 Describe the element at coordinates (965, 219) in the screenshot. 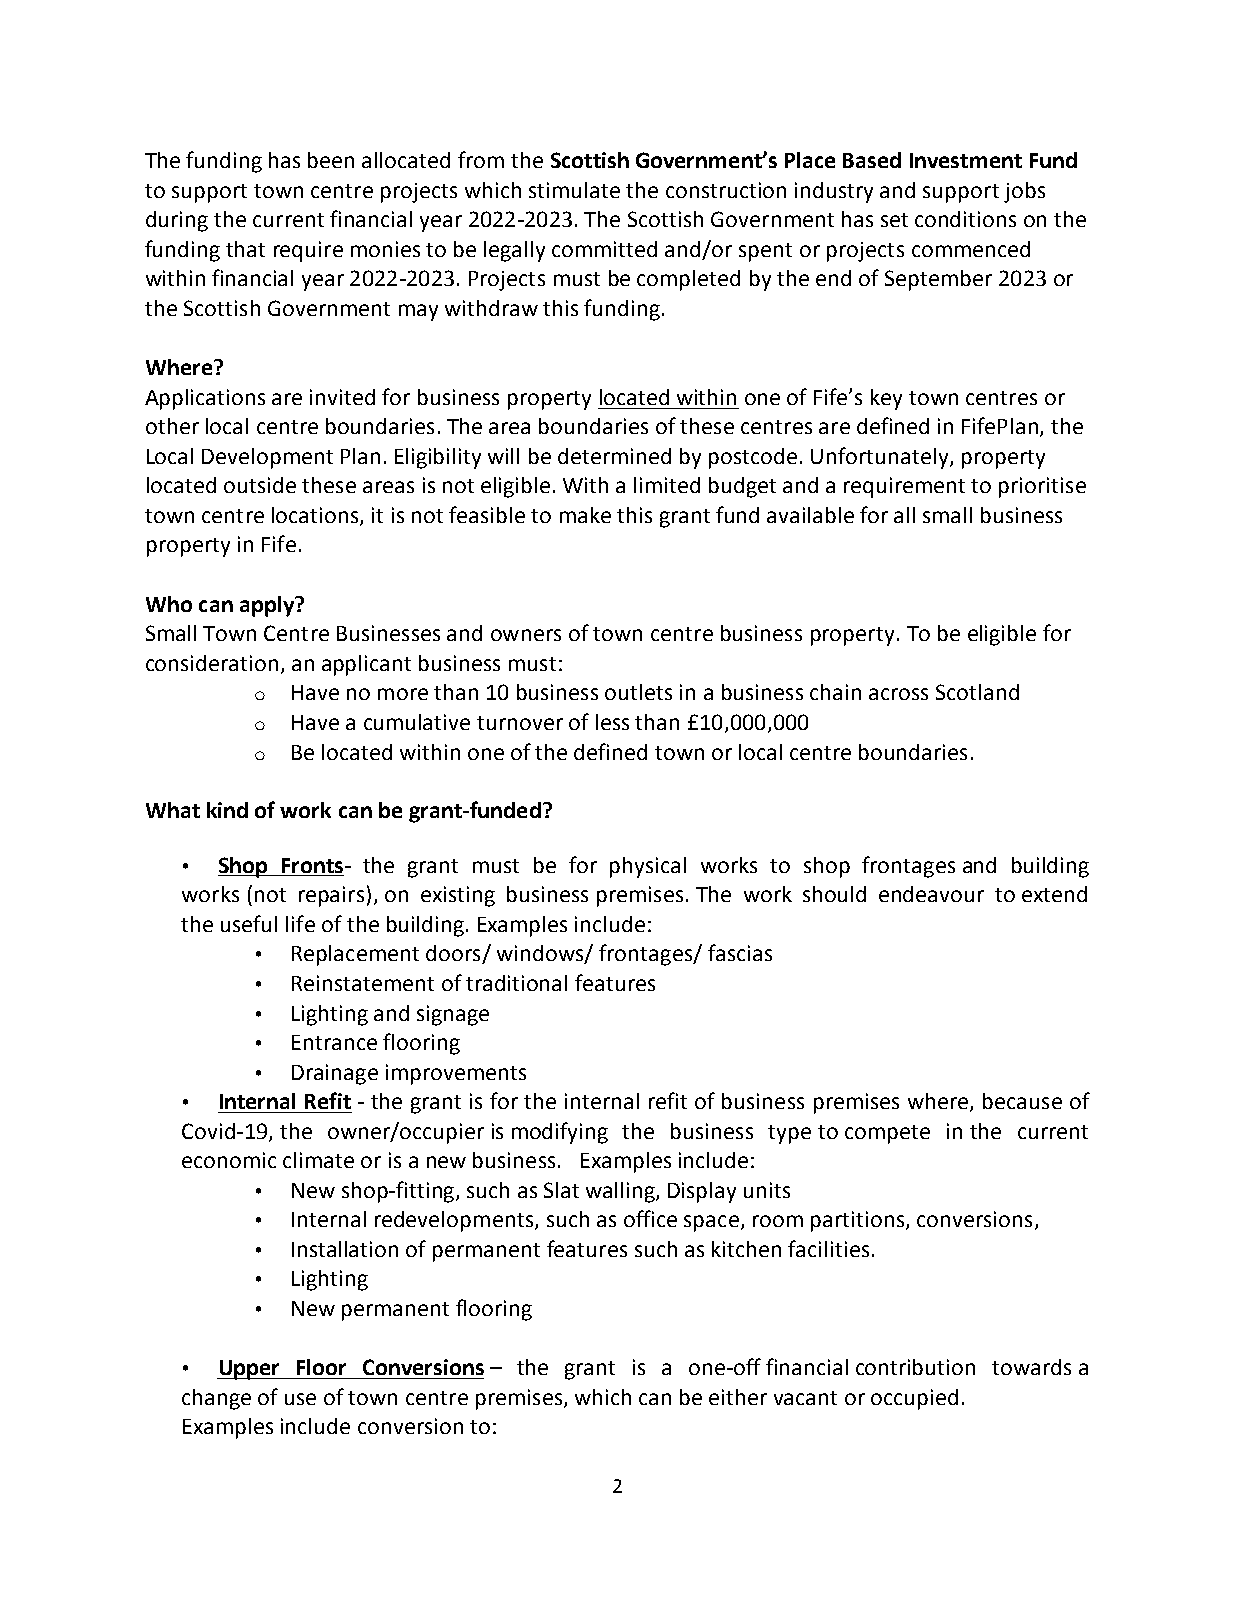

I see `conditions` at that location.
